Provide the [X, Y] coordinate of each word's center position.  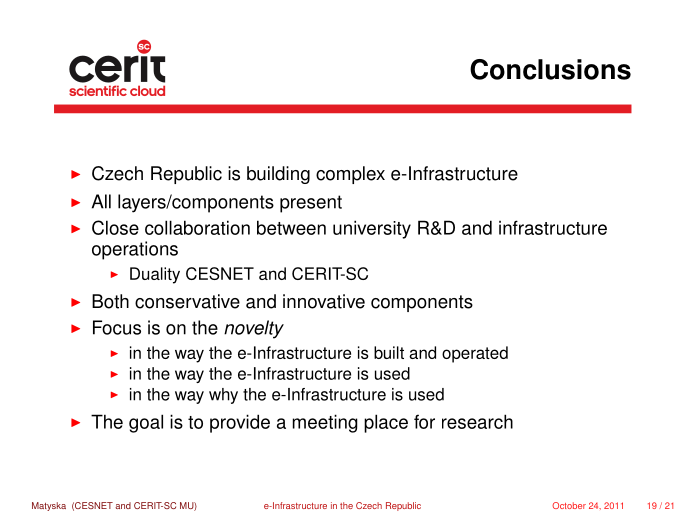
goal [146, 423]
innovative [324, 301]
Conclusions [550, 69]
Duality [155, 275]
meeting [325, 423]
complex [350, 175]
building [278, 175]
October [569, 505]
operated [475, 354]
